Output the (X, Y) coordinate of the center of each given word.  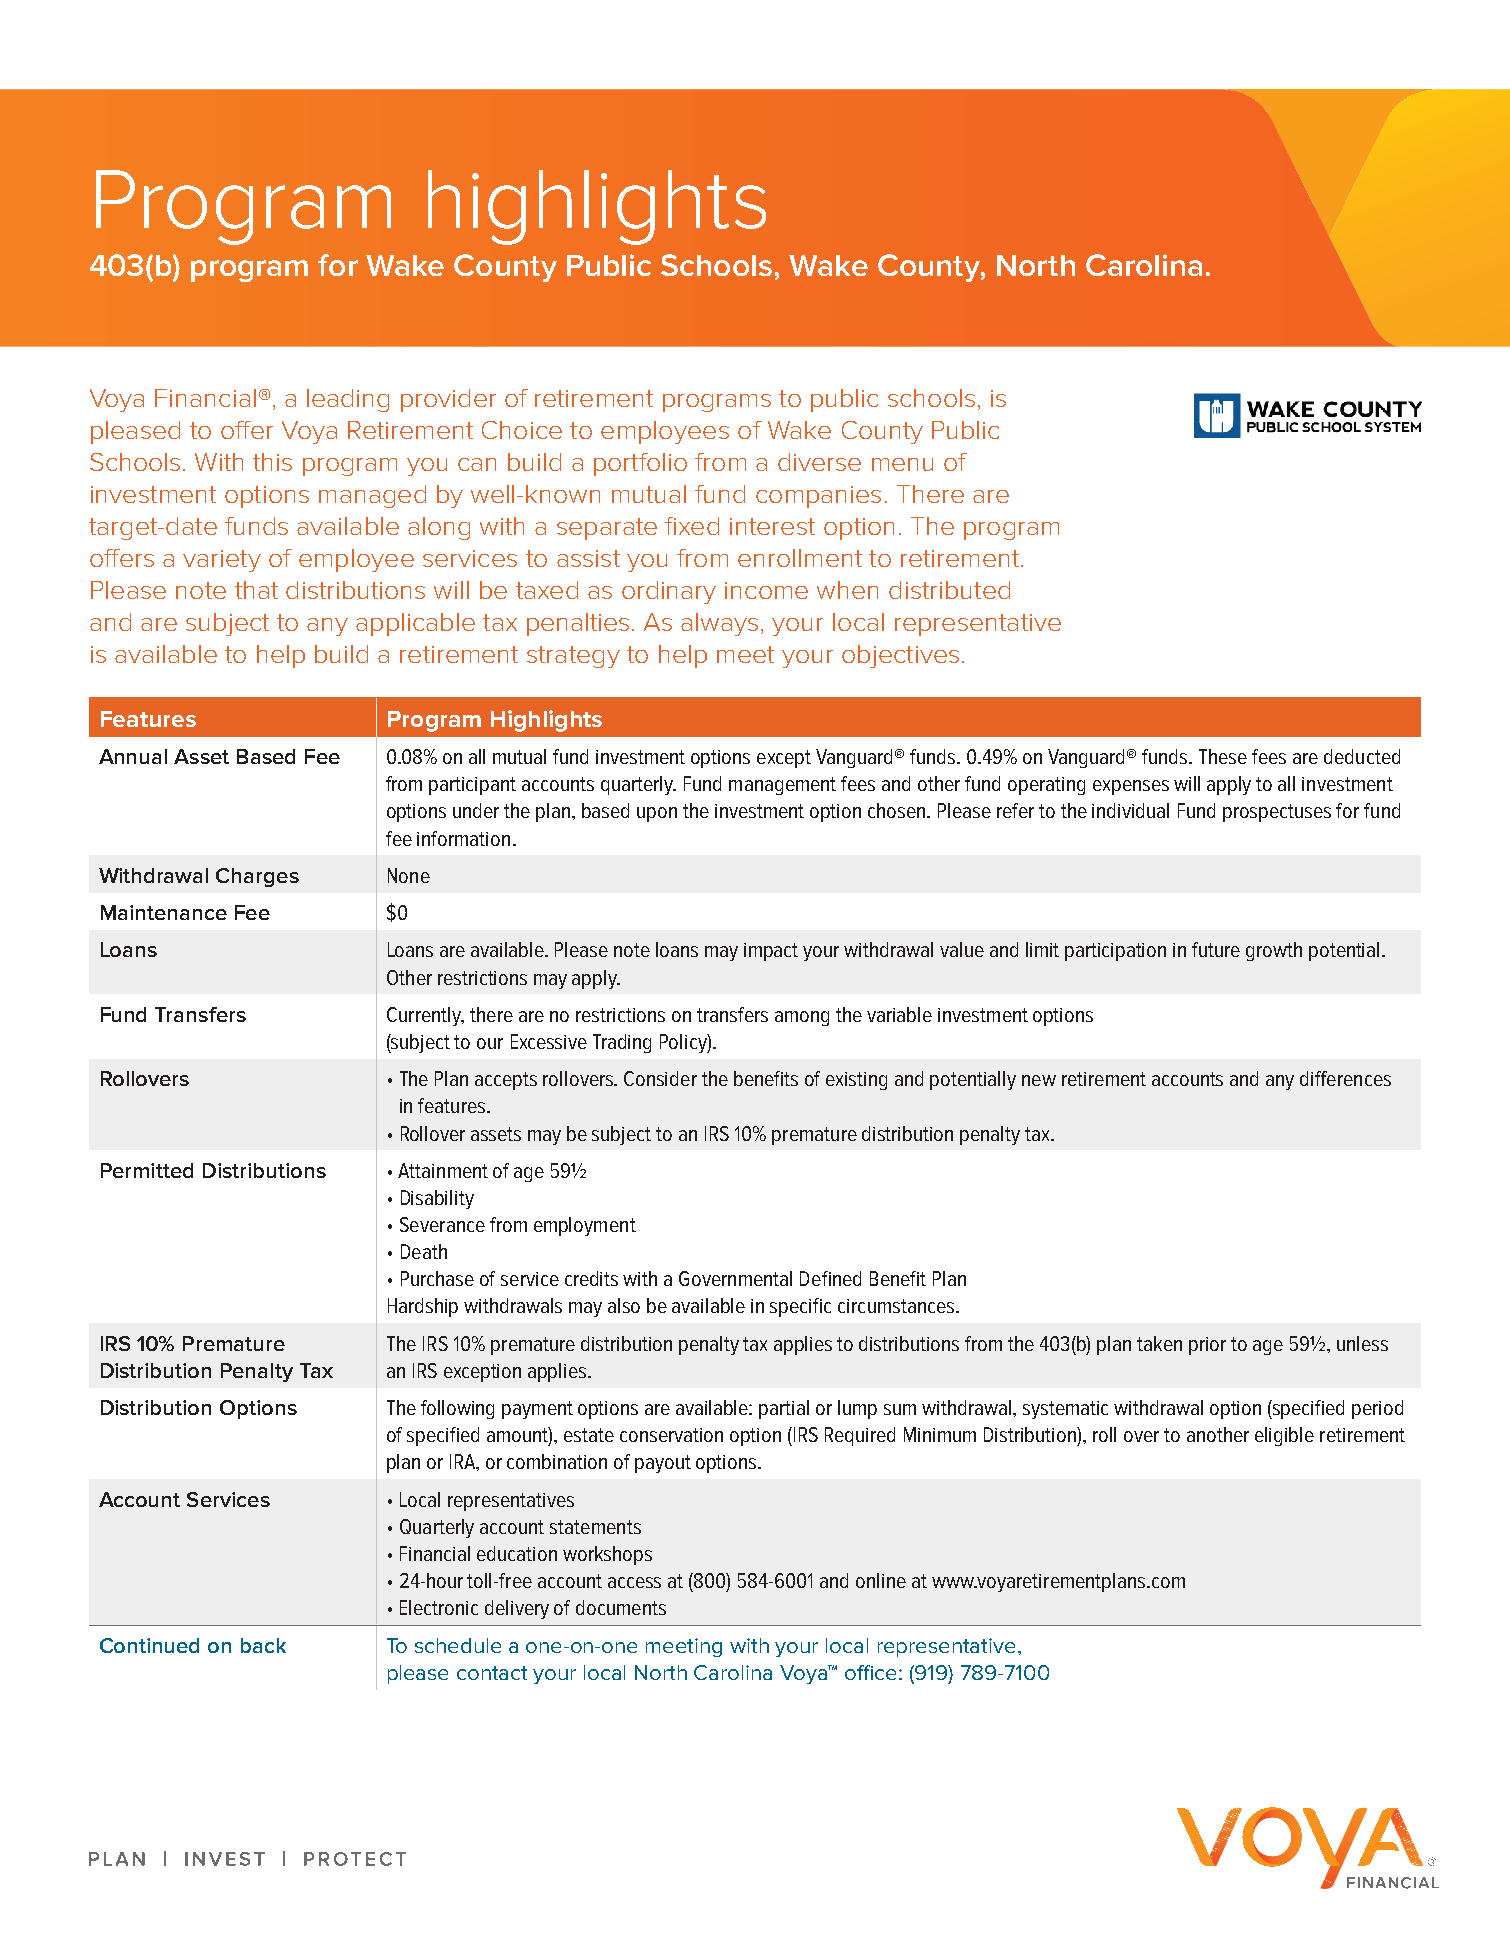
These (1223, 756)
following (457, 1409)
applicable (415, 624)
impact (771, 952)
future (1216, 949)
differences (1345, 1078)
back (263, 1645)
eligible (1284, 1436)
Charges (257, 877)
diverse (819, 462)
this (272, 462)
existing (856, 1081)
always (719, 624)
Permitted (147, 1170)
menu (902, 464)
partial (784, 1409)
